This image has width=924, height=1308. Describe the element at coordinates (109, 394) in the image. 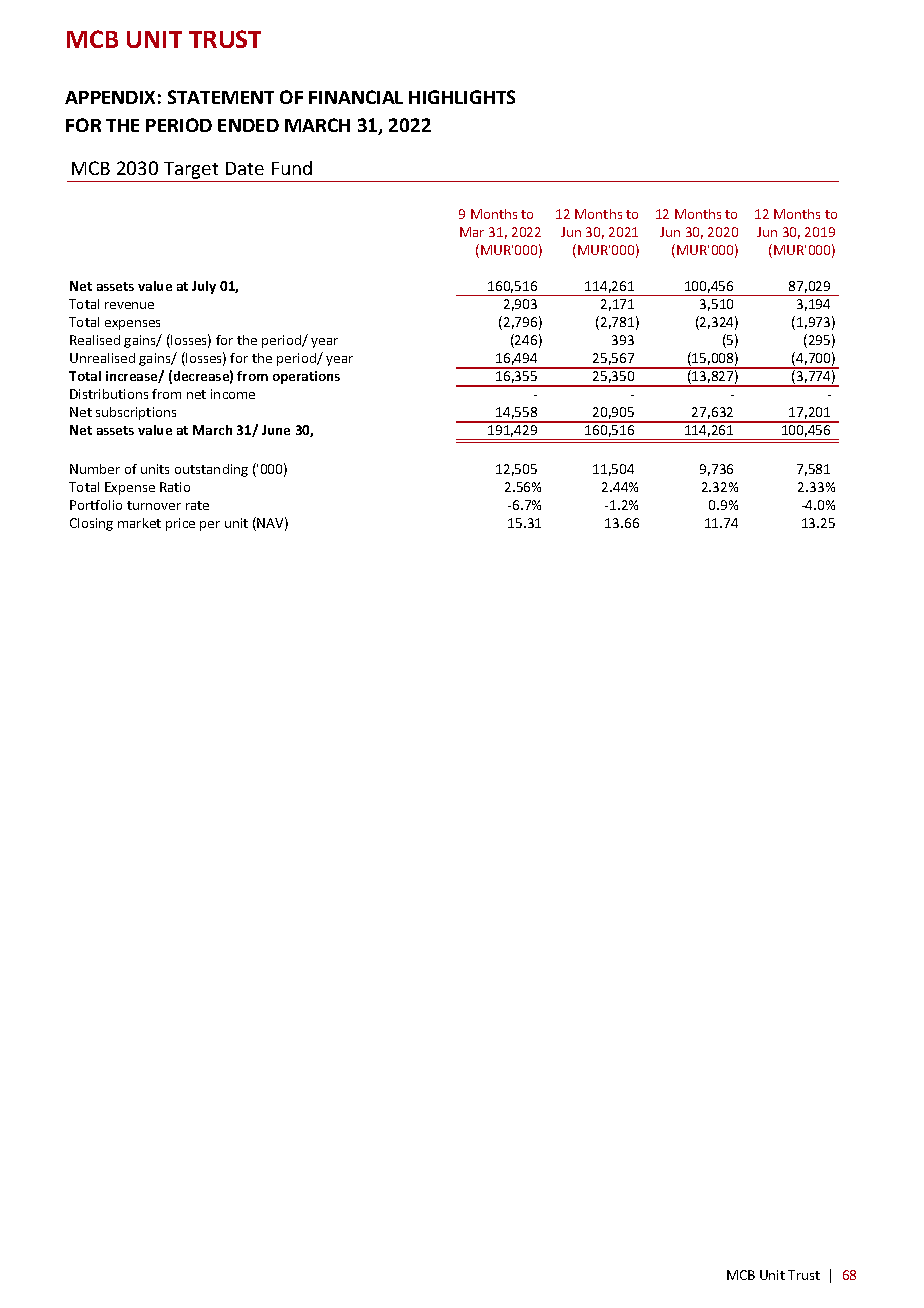

I see `Distributions` at that location.
